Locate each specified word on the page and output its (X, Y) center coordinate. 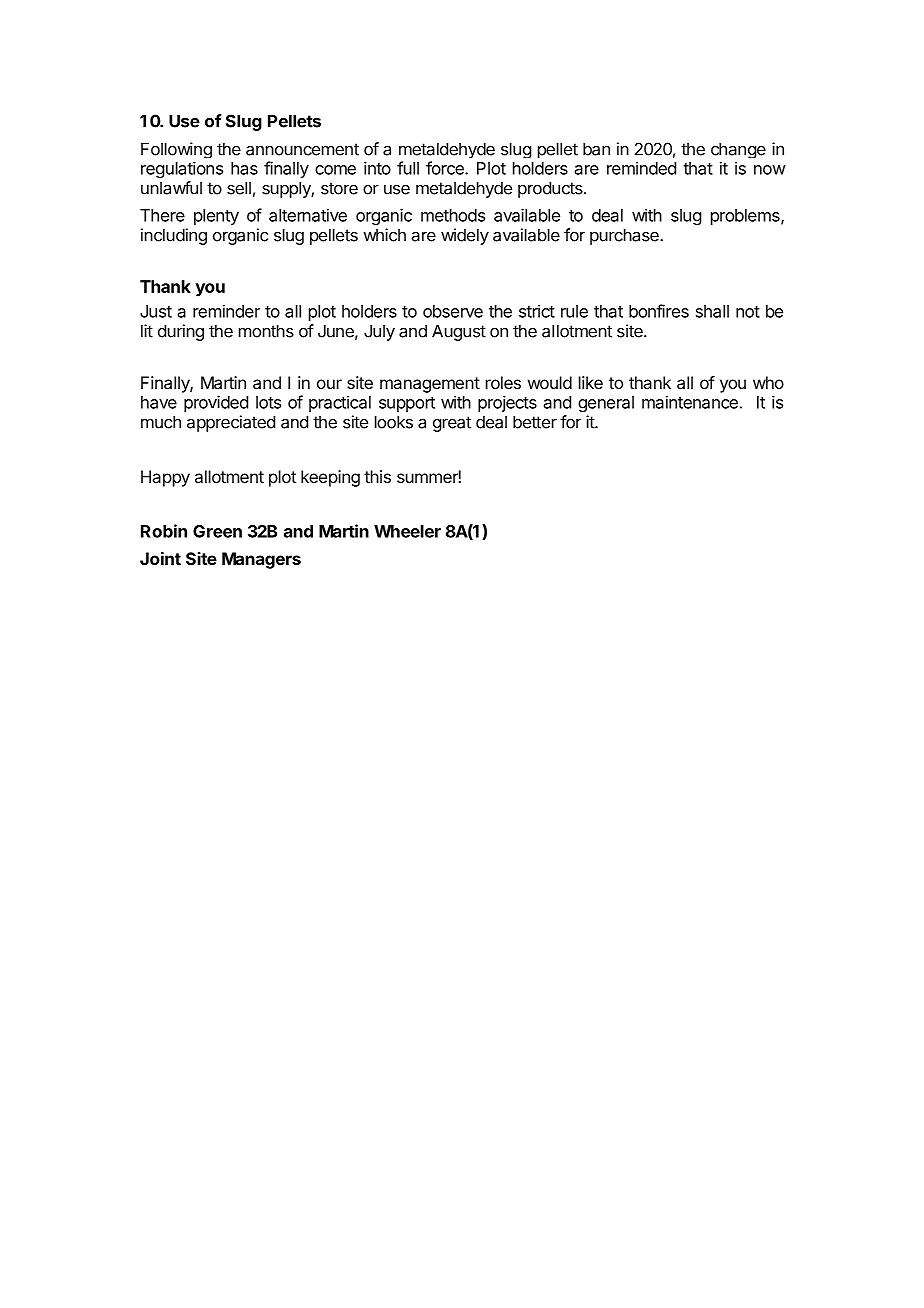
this (377, 476)
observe (453, 311)
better (535, 422)
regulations (182, 169)
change (738, 150)
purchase (625, 236)
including (174, 236)
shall (712, 311)
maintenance (690, 402)
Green (217, 531)
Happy (165, 478)
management (430, 385)
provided (216, 403)
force (446, 168)
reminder (226, 311)
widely (465, 236)
